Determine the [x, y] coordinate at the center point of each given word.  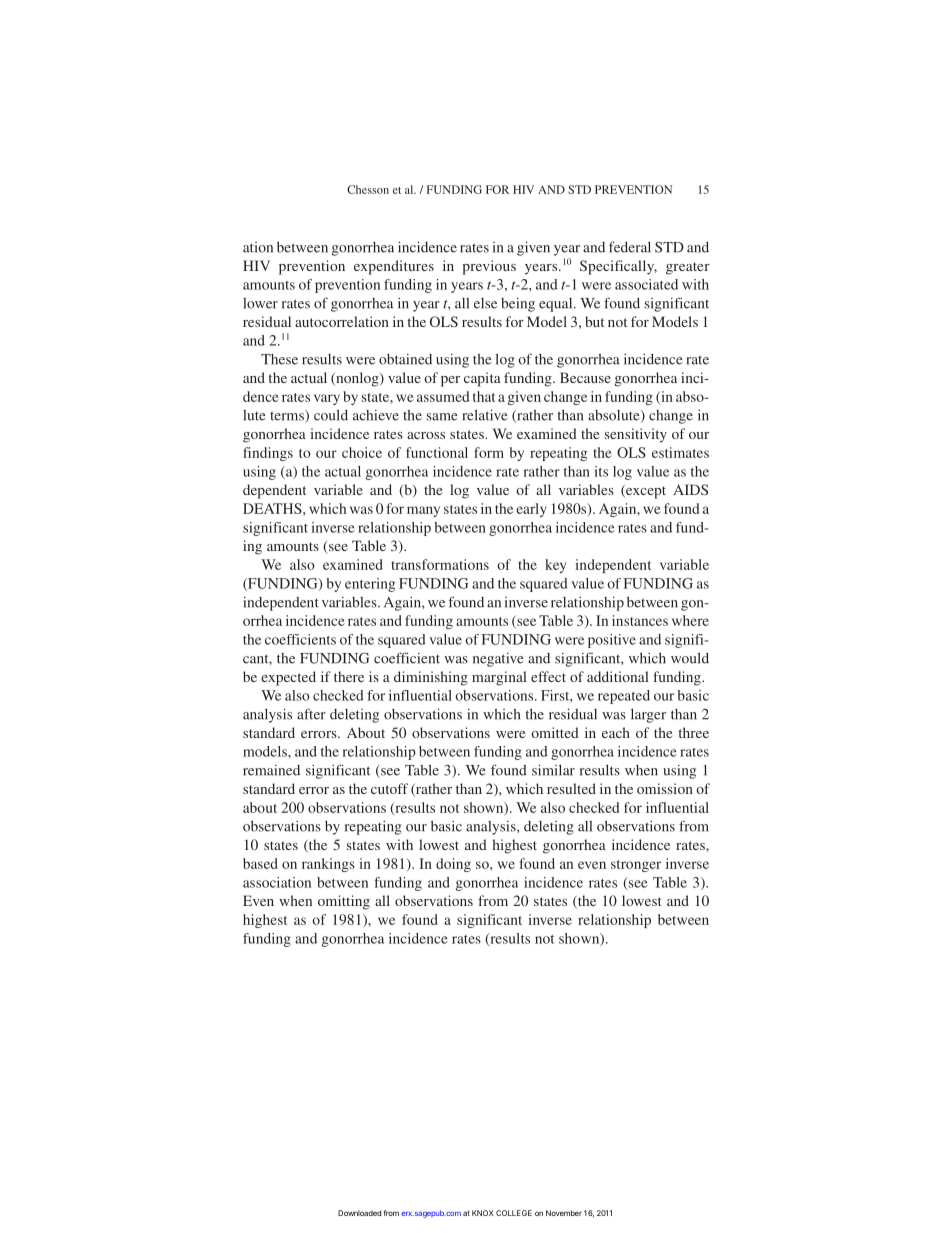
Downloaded [359, 1213]
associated [646, 284]
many [423, 511]
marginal [499, 678]
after [311, 714]
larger [648, 715]
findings [268, 454]
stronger [636, 866]
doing [453, 865]
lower [260, 303]
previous [489, 267]
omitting [344, 902]
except [645, 492]
